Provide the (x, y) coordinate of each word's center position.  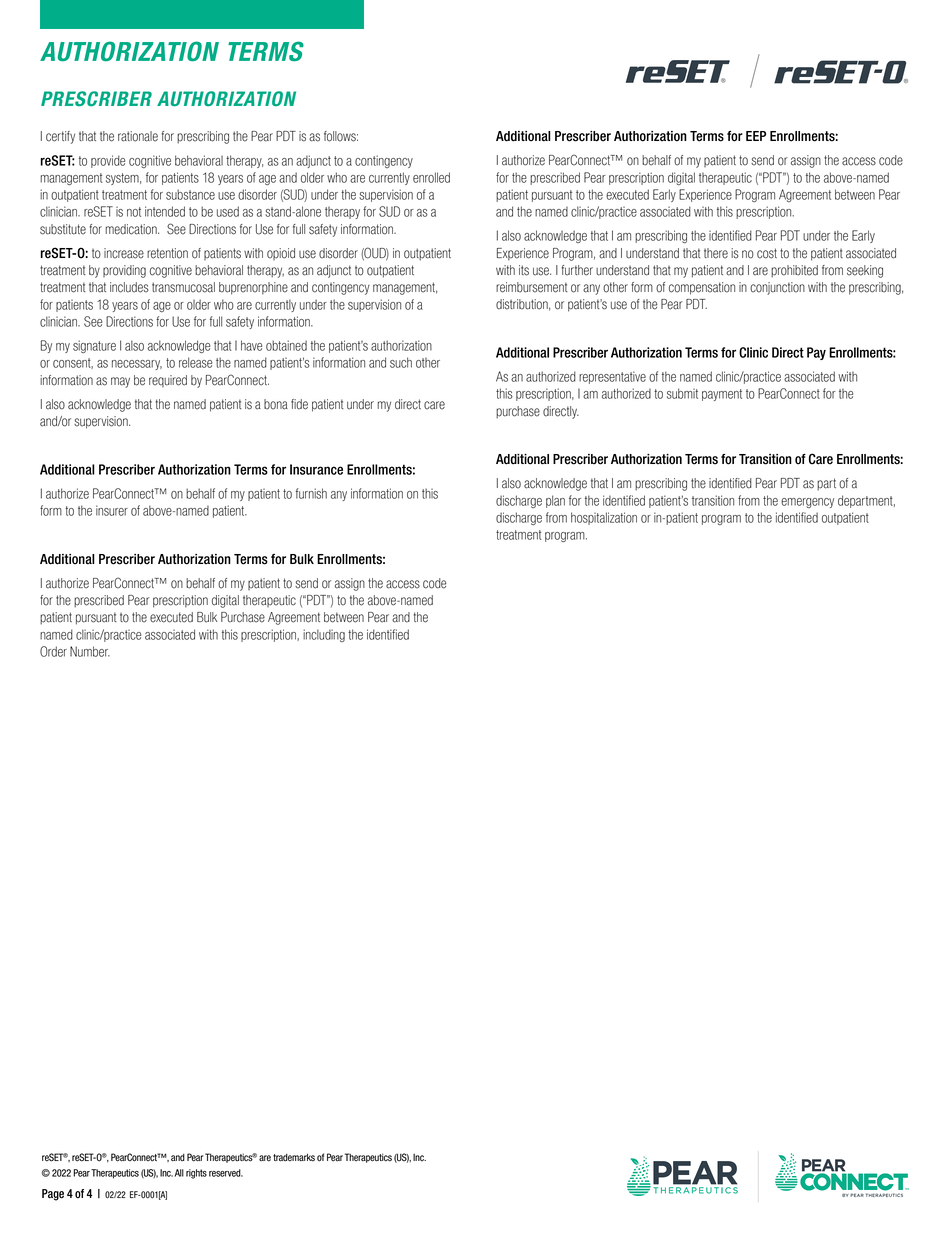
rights (196, 1174)
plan (555, 501)
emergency (807, 503)
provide (108, 161)
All (179, 1173)
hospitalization (604, 518)
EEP (756, 136)
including (324, 635)
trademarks (294, 1157)
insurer (112, 510)
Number (90, 651)
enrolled (431, 177)
